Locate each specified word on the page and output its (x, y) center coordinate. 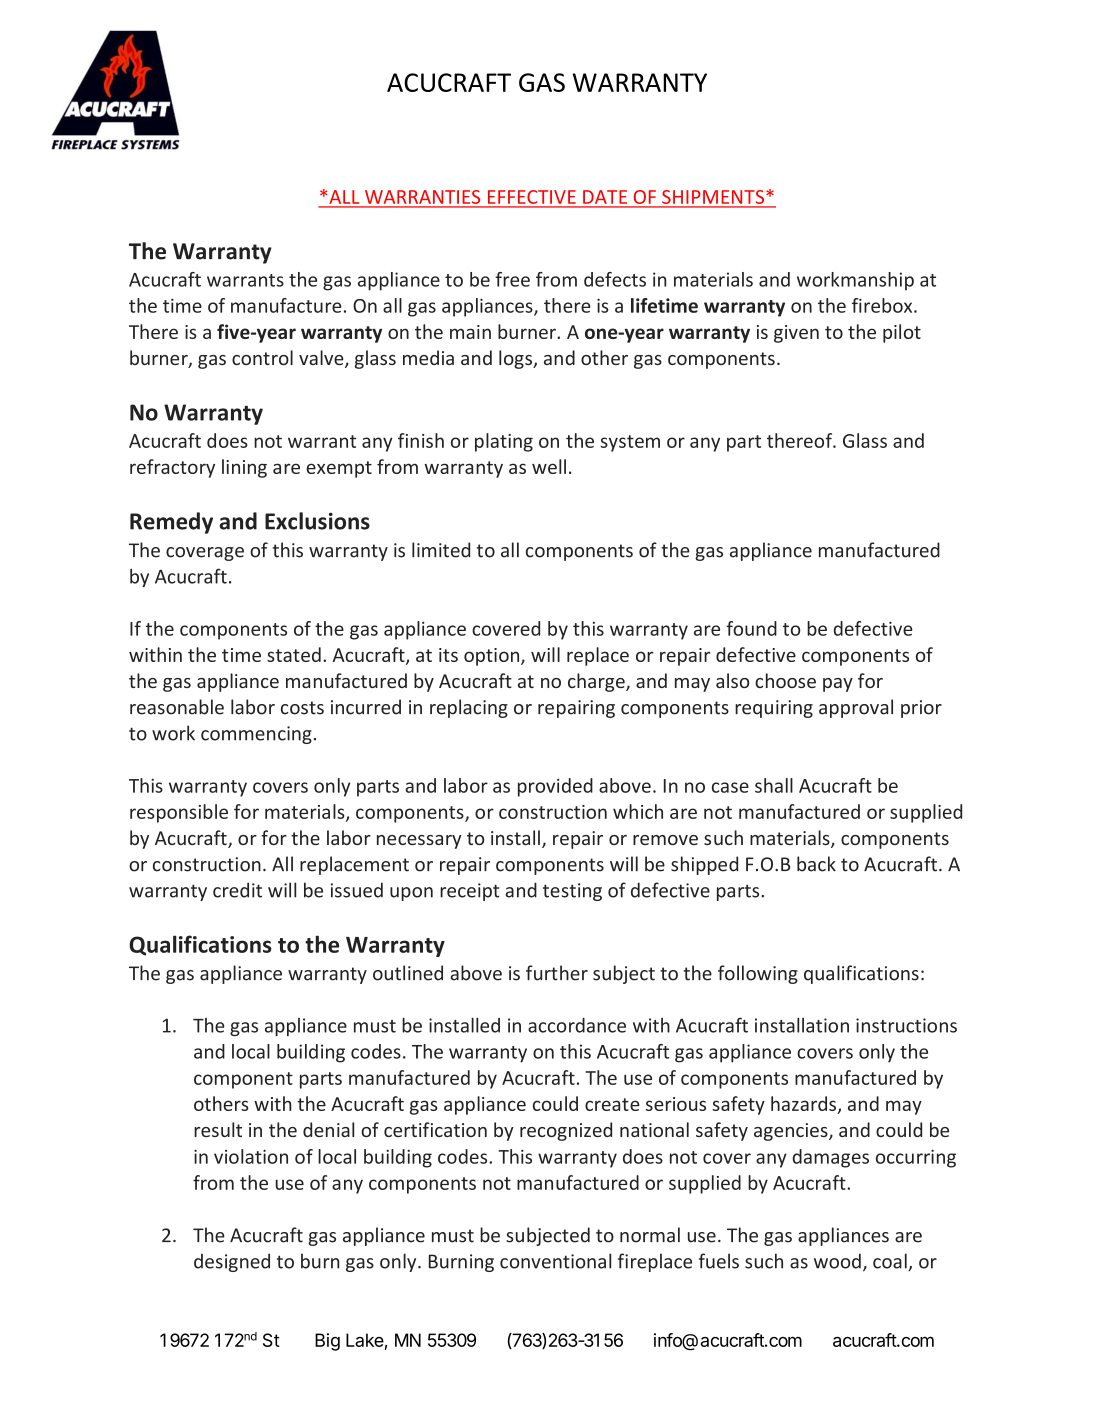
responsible (179, 813)
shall (774, 785)
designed (232, 1262)
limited (441, 550)
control (262, 357)
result (218, 1129)
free (513, 279)
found (752, 628)
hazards (805, 1105)
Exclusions (317, 521)
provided (555, 787)
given (796, 334)
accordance (577, 1025)
